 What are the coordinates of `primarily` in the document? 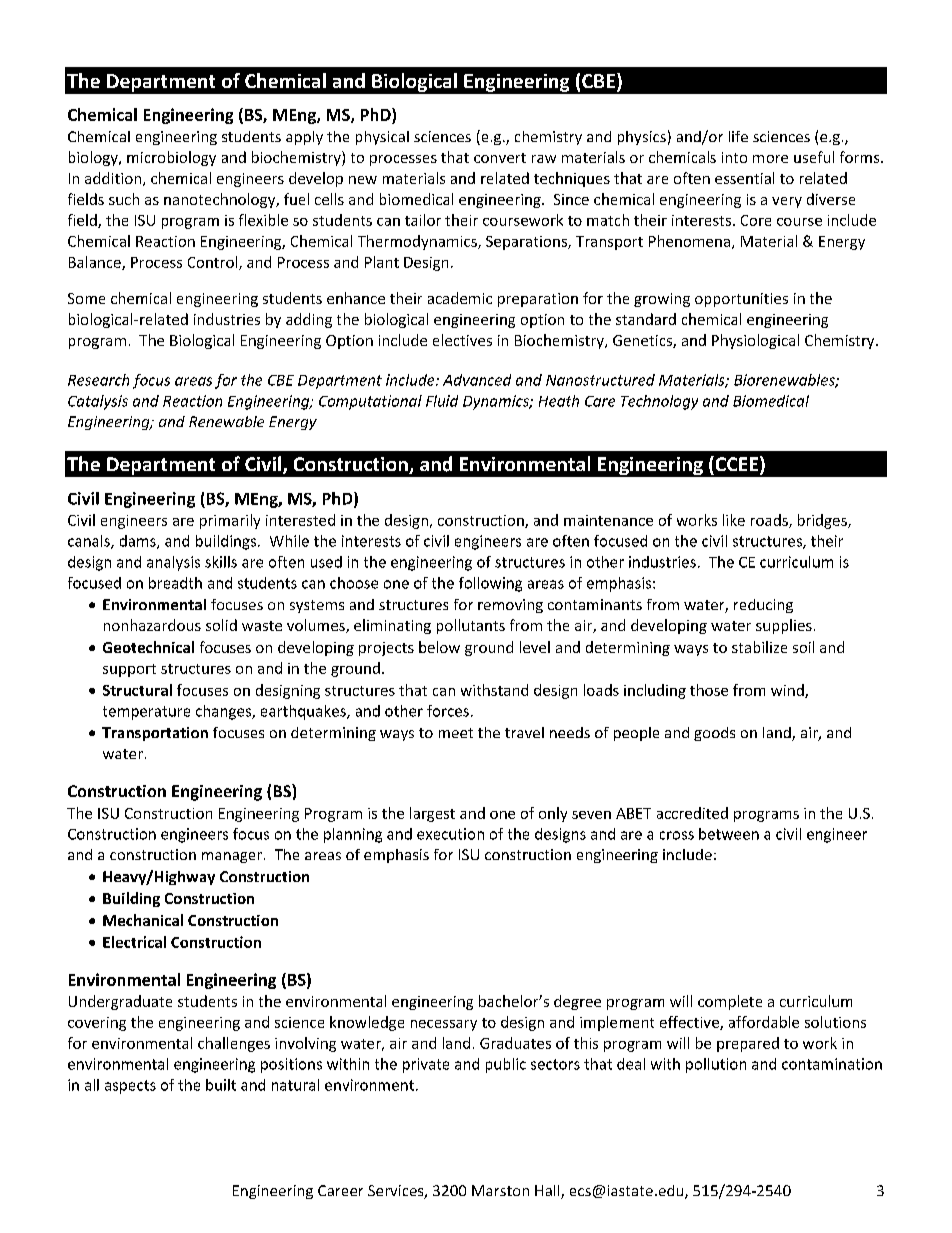 It's located at (230, 521).
